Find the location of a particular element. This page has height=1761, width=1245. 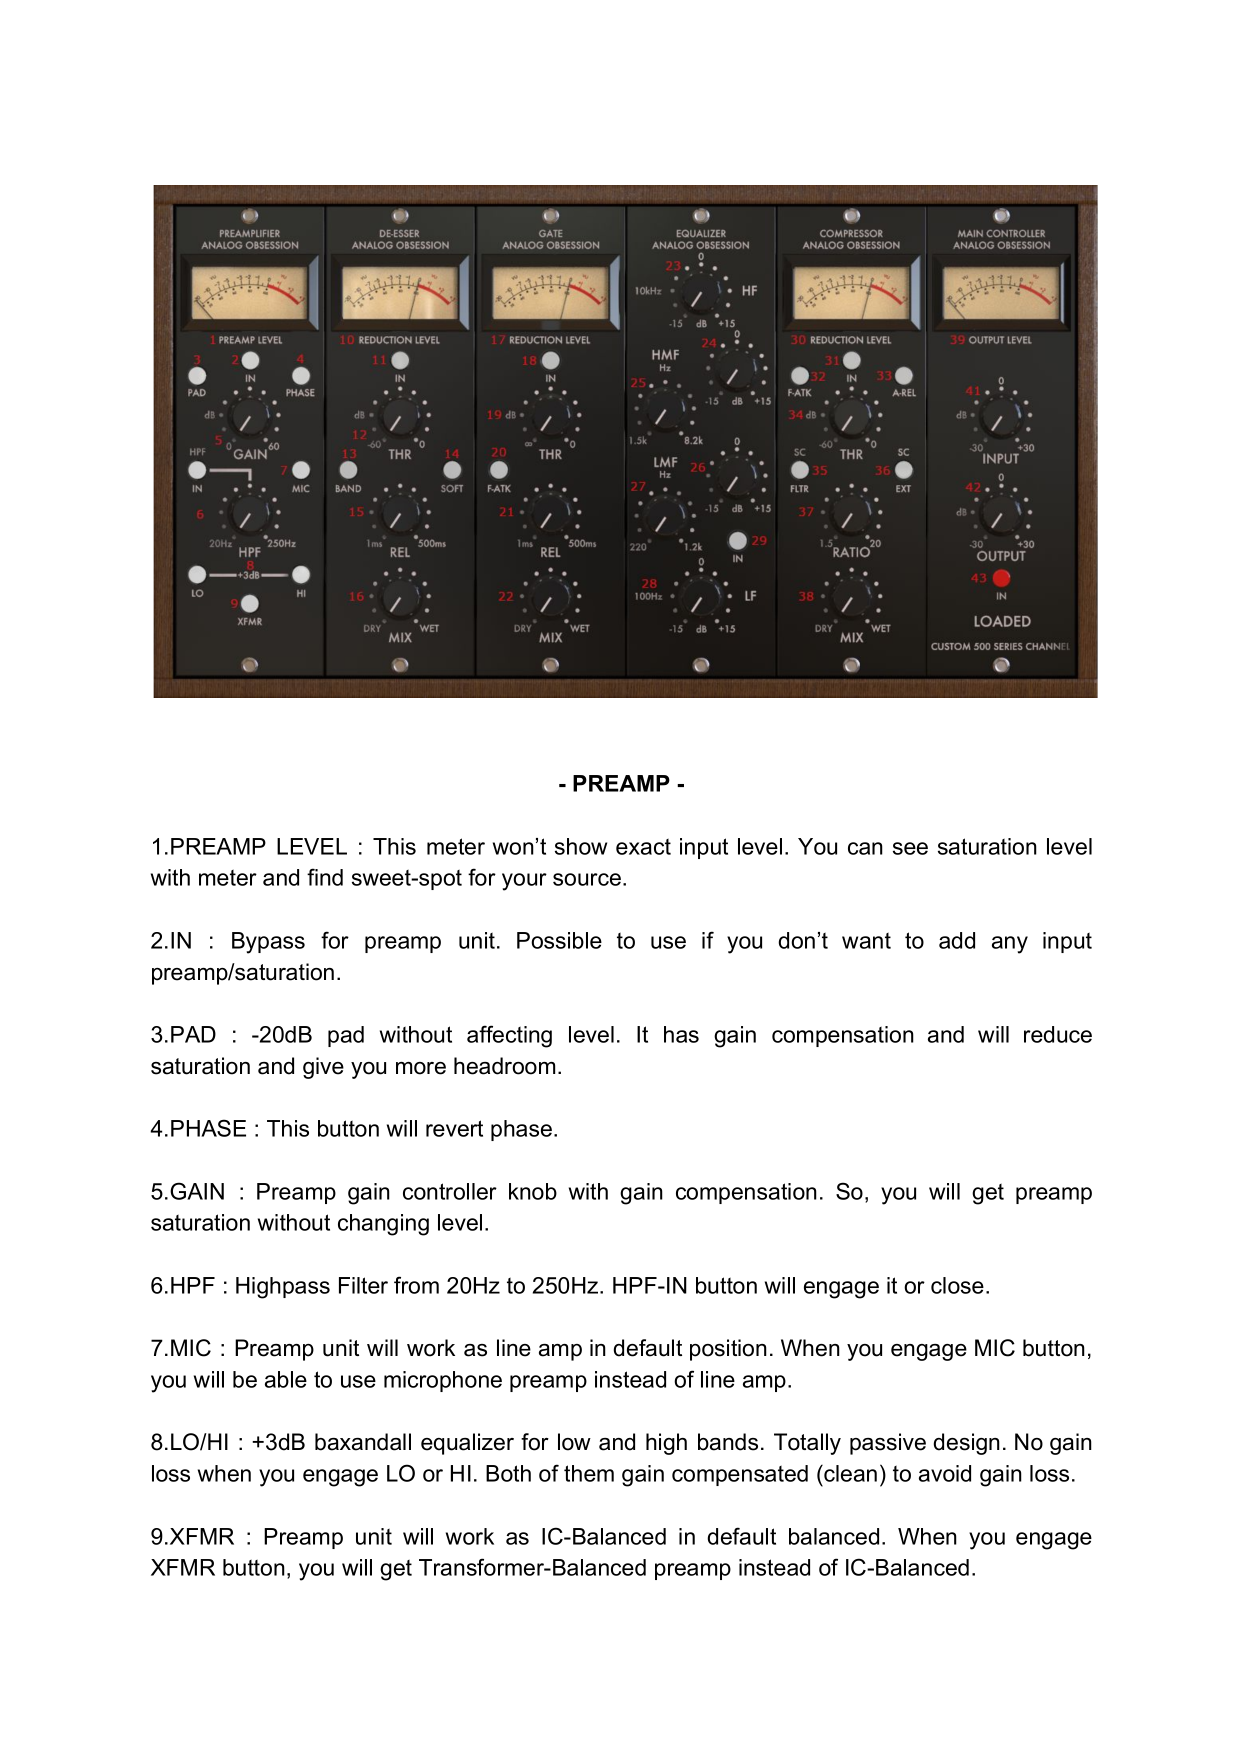

close is located at coordinates (957, 1285).
